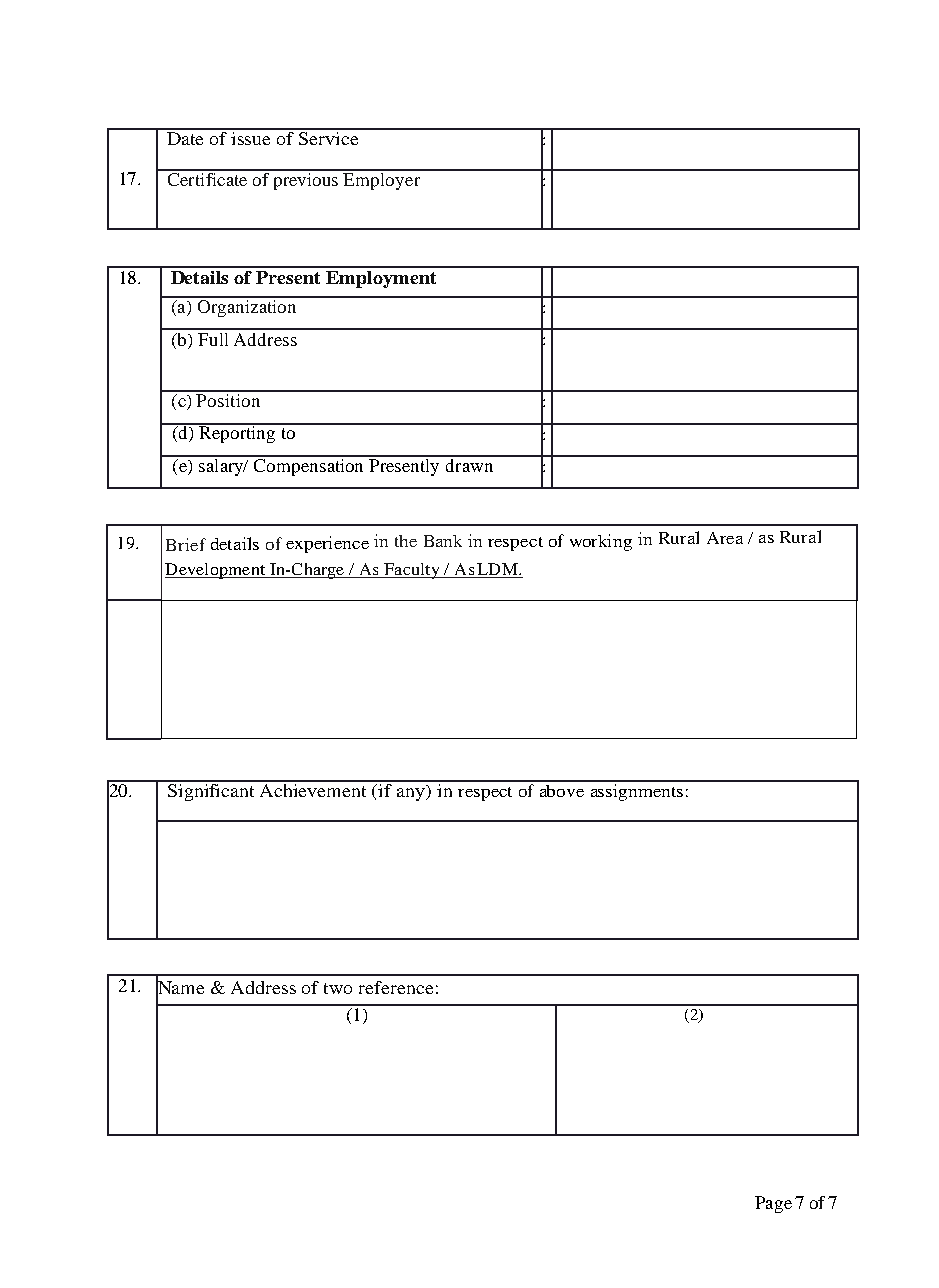  Describe the element at coordinates (470, 464) in the document. I see `drawn` at that location.
